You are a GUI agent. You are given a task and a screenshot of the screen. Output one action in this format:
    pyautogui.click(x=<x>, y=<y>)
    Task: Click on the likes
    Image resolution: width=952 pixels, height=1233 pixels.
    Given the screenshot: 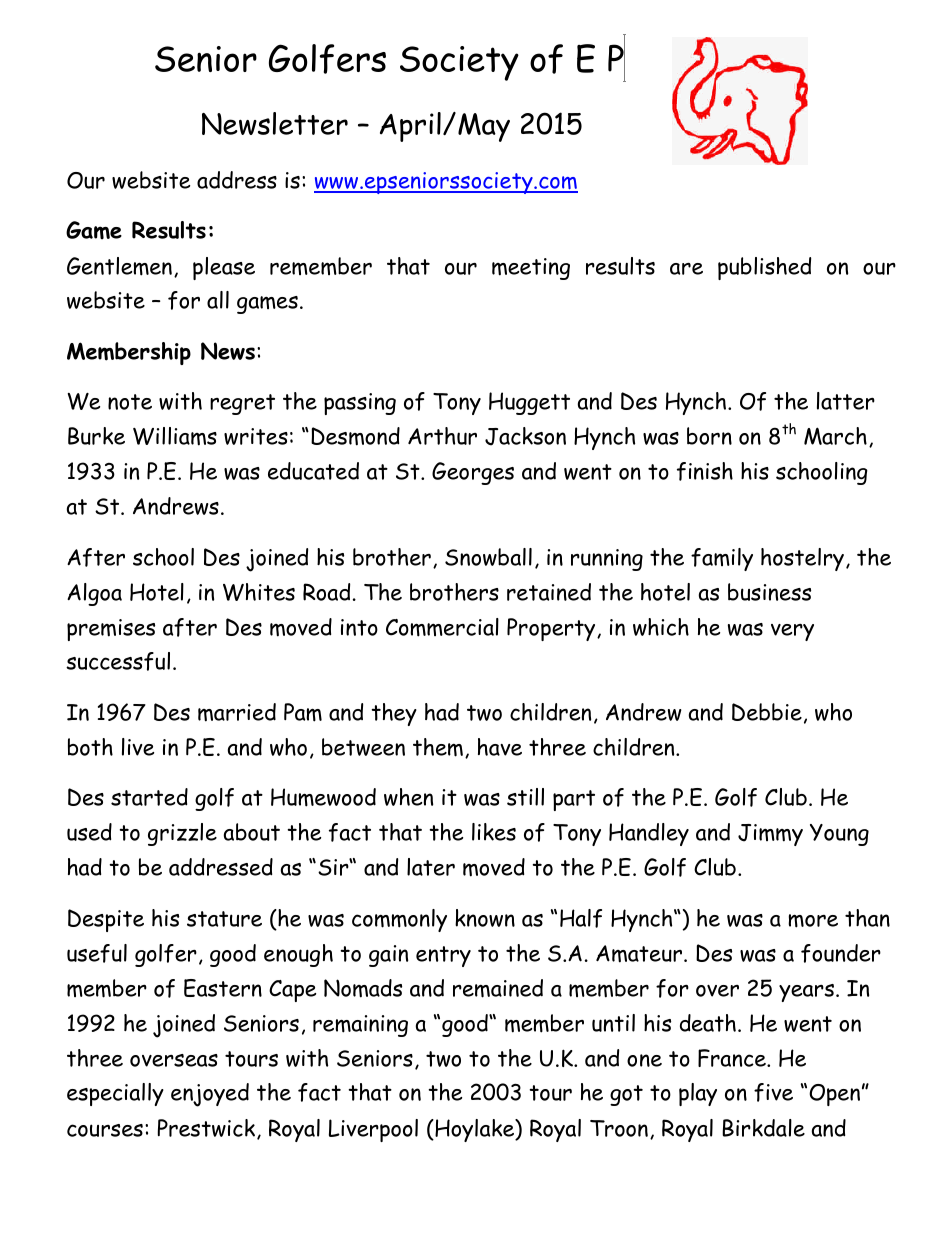 What is the action you would take?
    pyautogui.click(x=494, y=832)
